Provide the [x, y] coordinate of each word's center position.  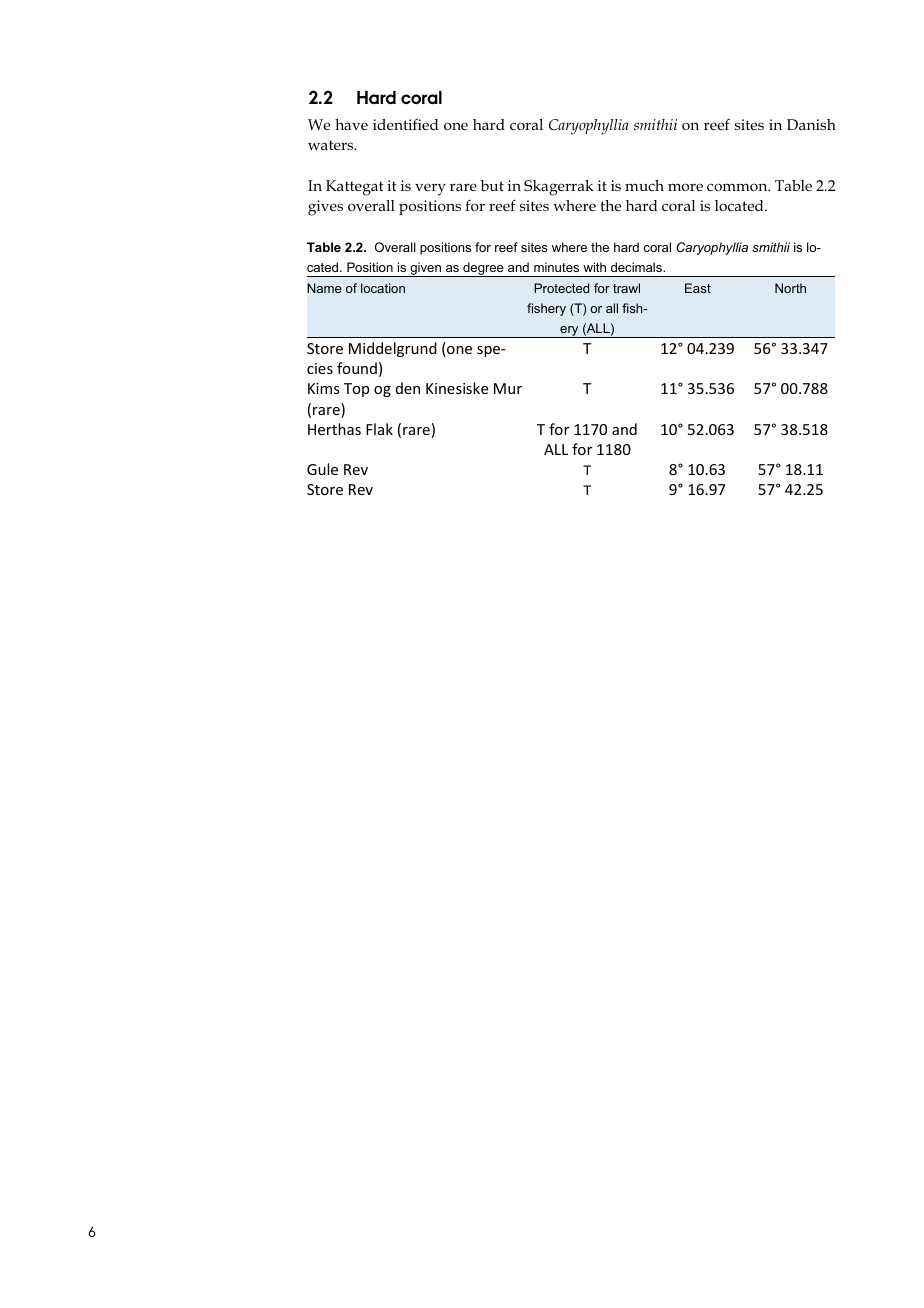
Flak [379, 429]
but [492, 185]
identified [406, 124]
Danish [811, 124]
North [790, 288]
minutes [556, 267]
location [383, 288]
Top [356, 390]
